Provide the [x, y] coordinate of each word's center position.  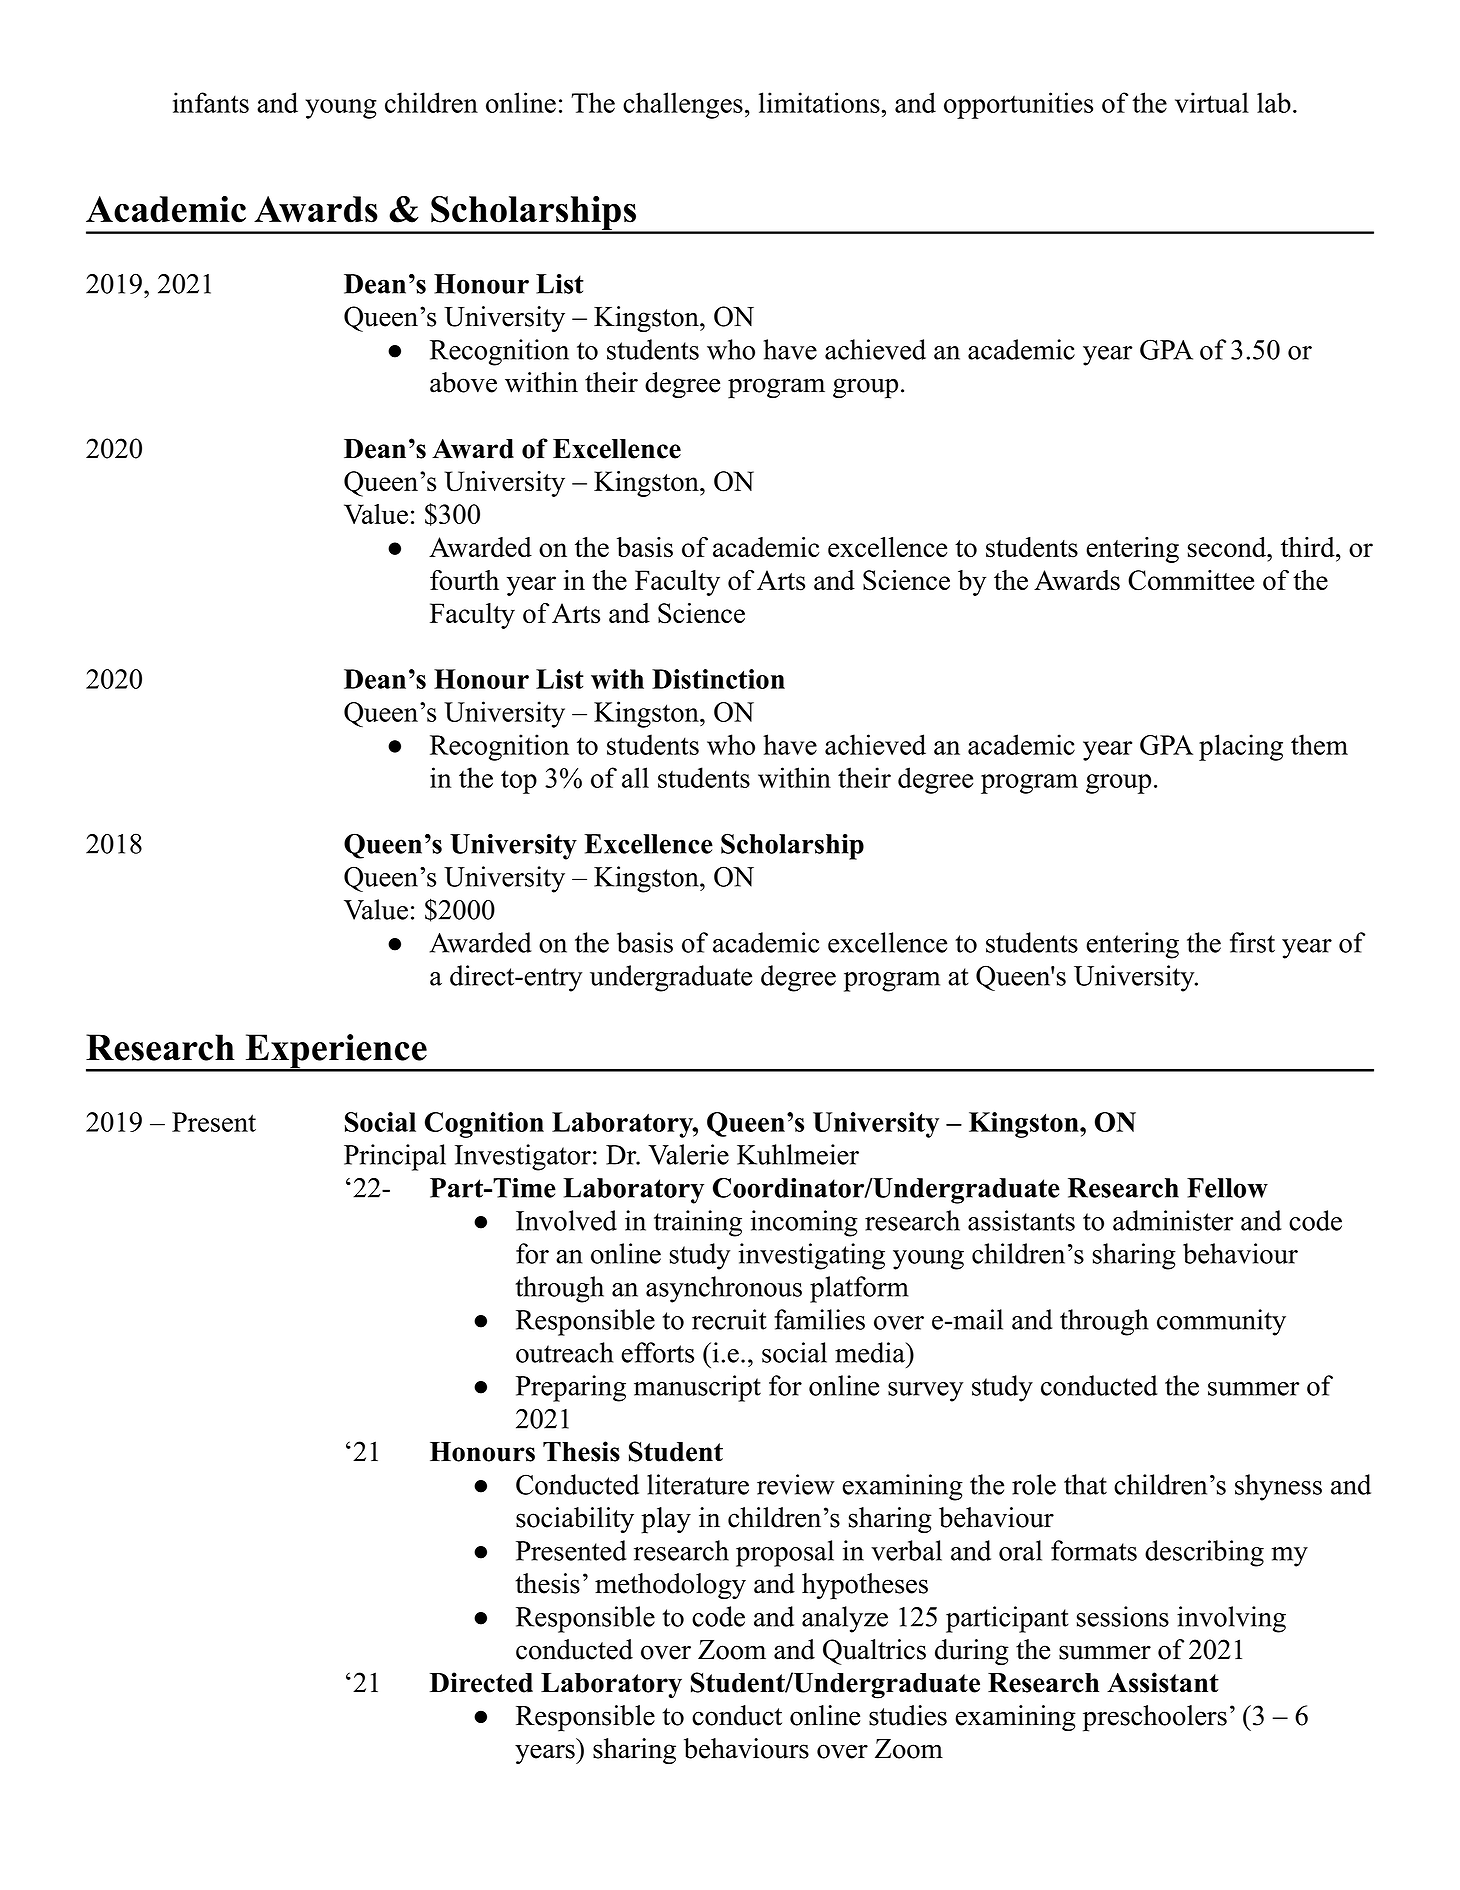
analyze [845, 1619]
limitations [819, 102]
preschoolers [1155, 1718]
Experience [336, 1052]
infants [211, 102]
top [519, 782]
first [1252, 942]
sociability [575, 1520]
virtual [1212, 102]
